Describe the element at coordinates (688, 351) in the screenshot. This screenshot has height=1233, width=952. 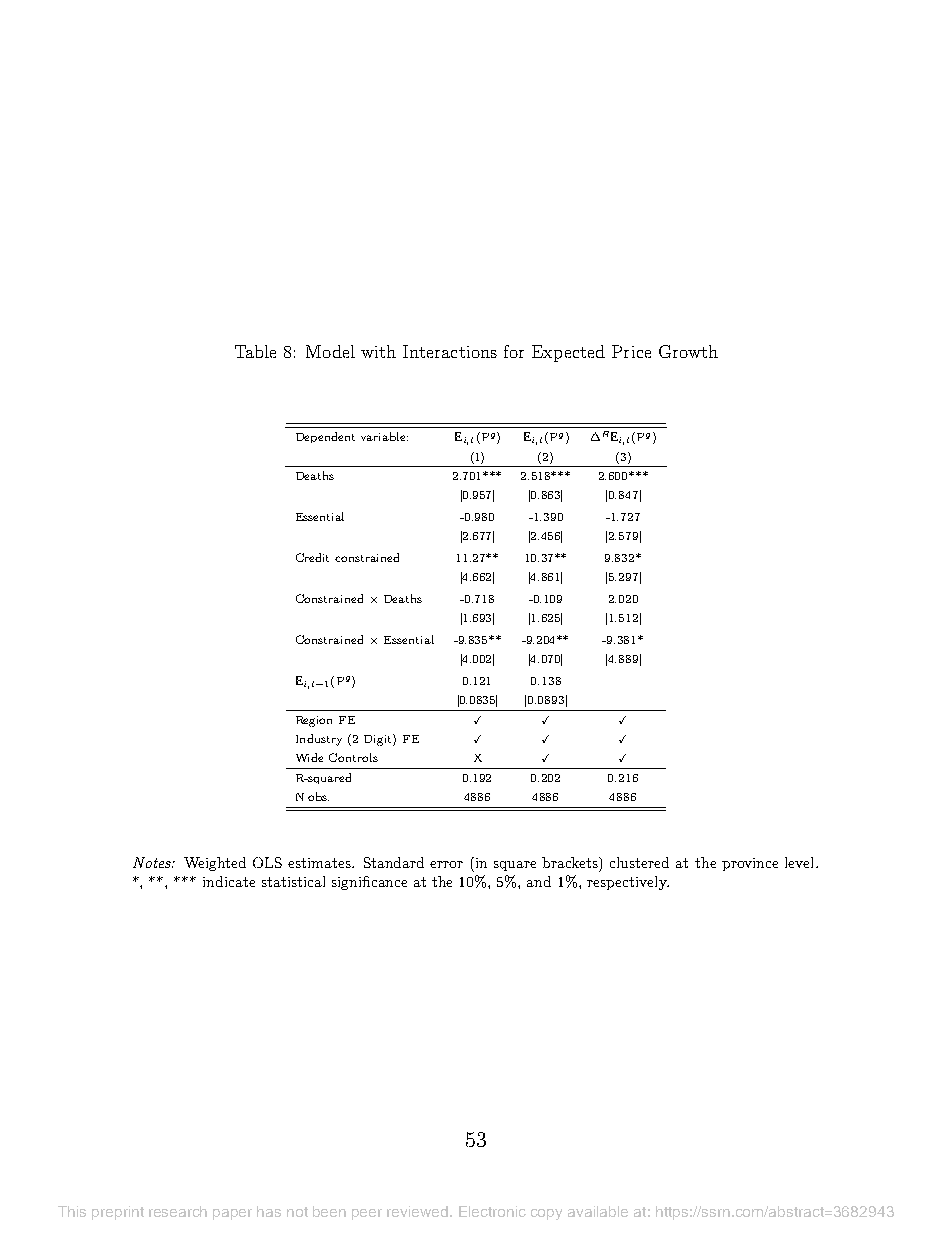
I see `Growth` at that location.
